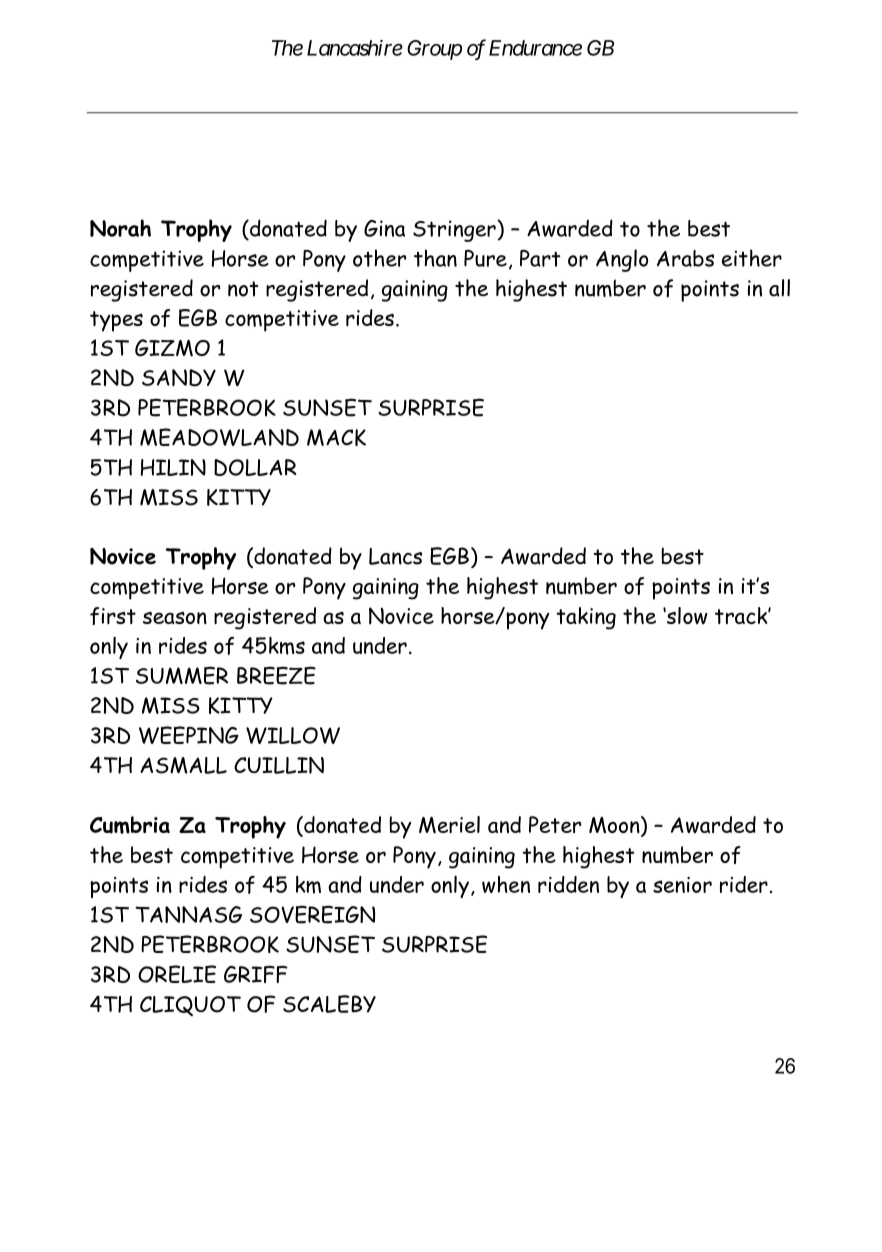 The image size is (882, 1252). Describe the element at coordinates (336, 437) in the image. I see `MACK` at that location.
